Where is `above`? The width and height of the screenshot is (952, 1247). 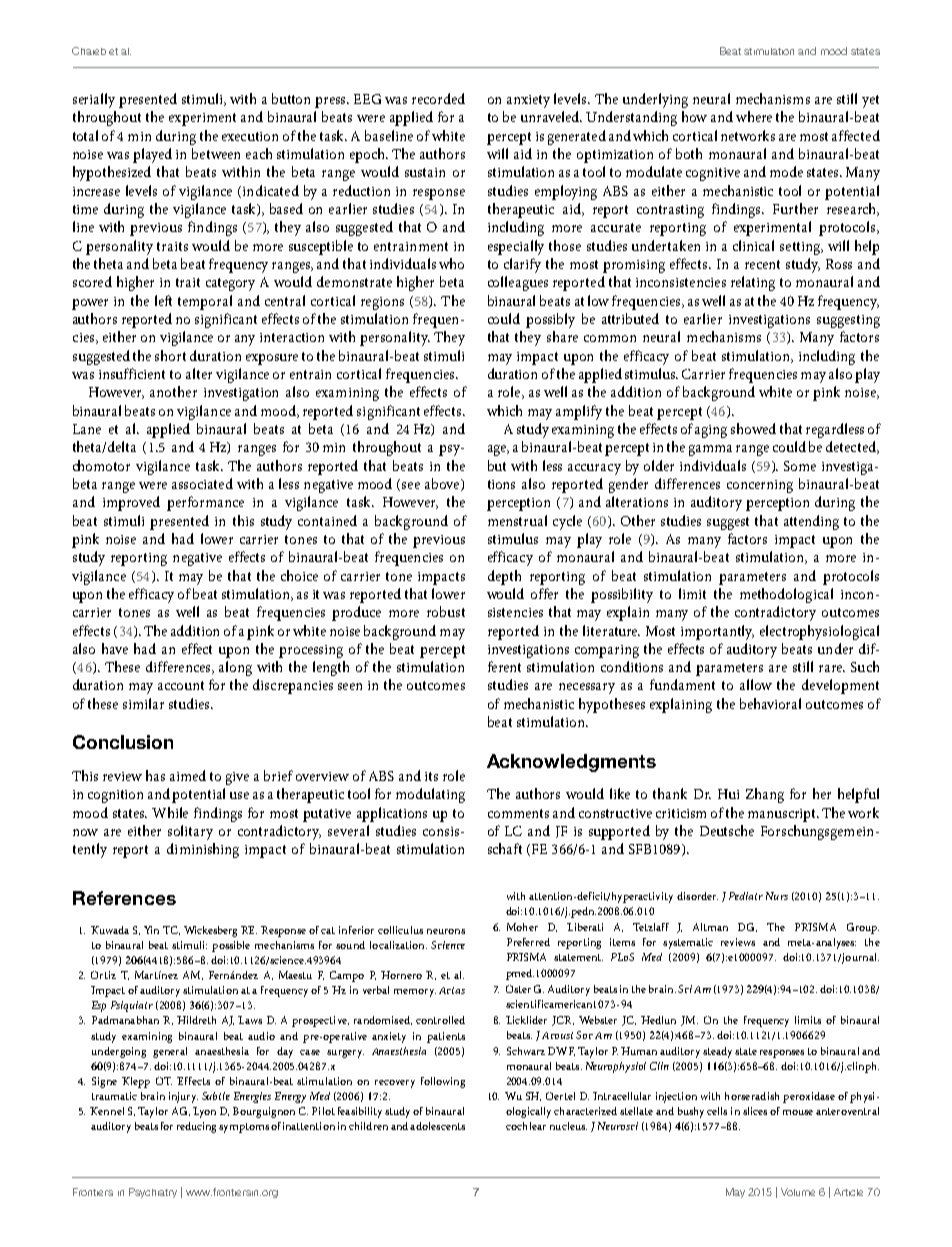
above is located at coordinates (443, 484).
